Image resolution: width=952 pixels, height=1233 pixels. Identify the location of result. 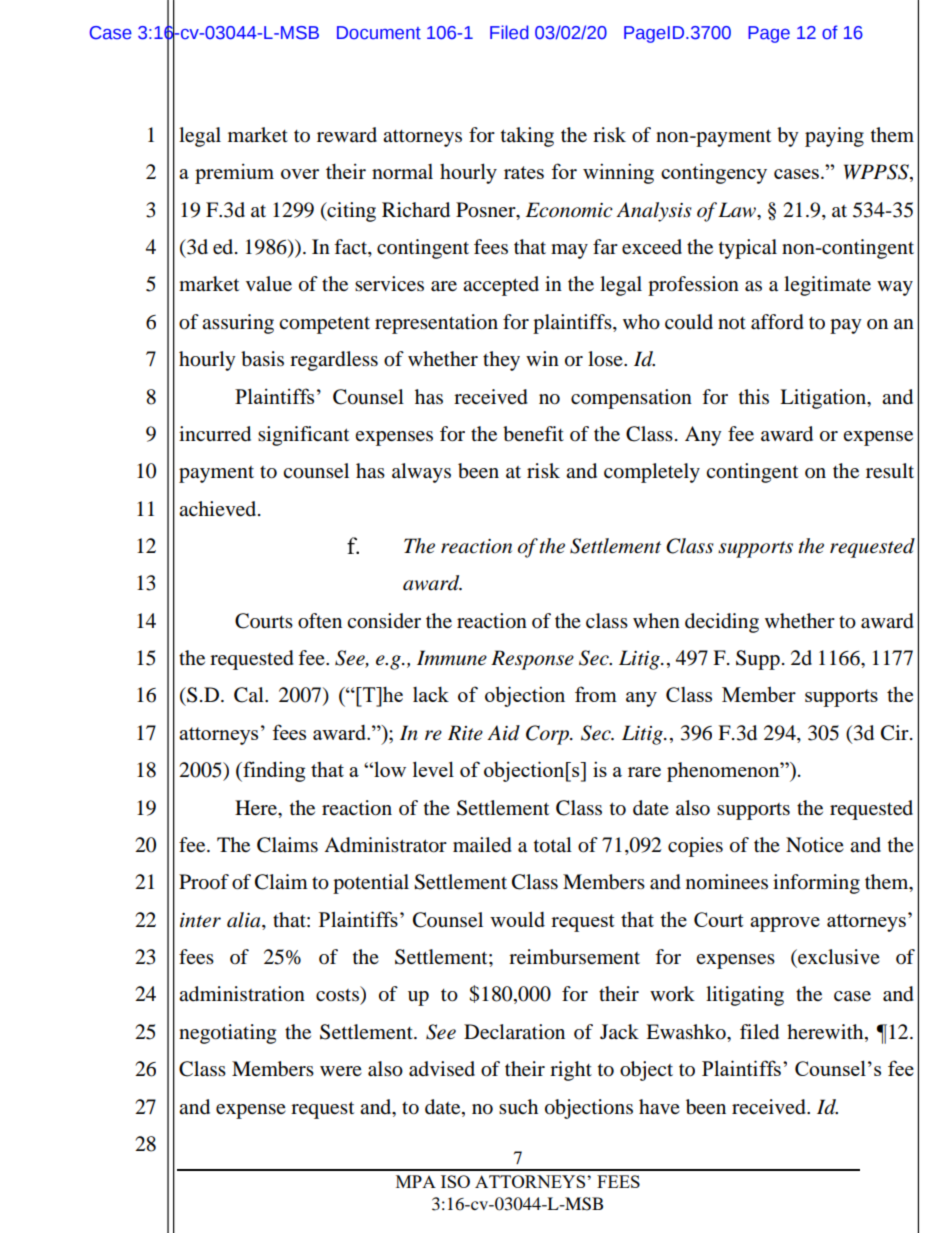
(890, 470).
